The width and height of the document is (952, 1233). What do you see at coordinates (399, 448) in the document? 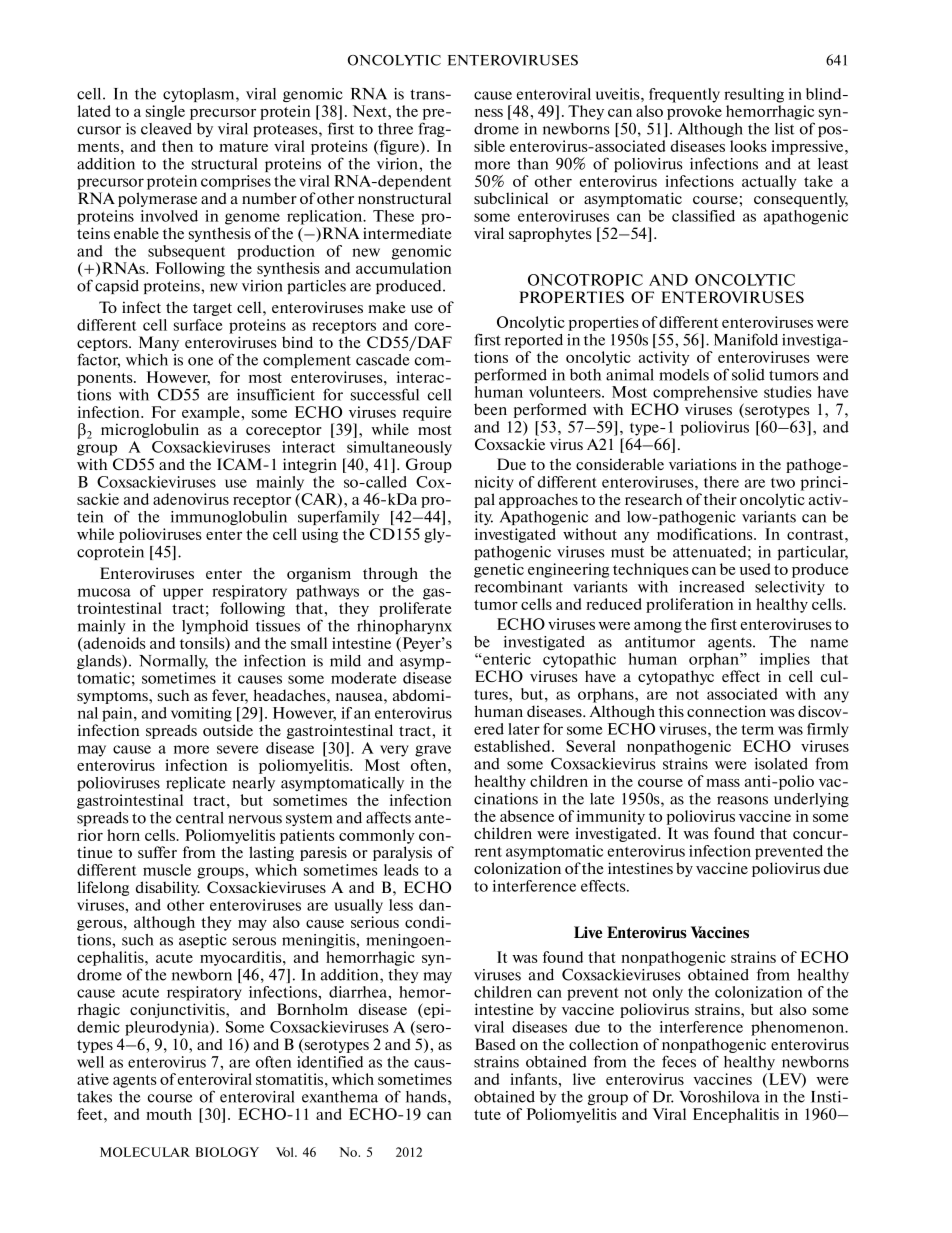
I see `simultaneously` at bounding box center [399, 448].
